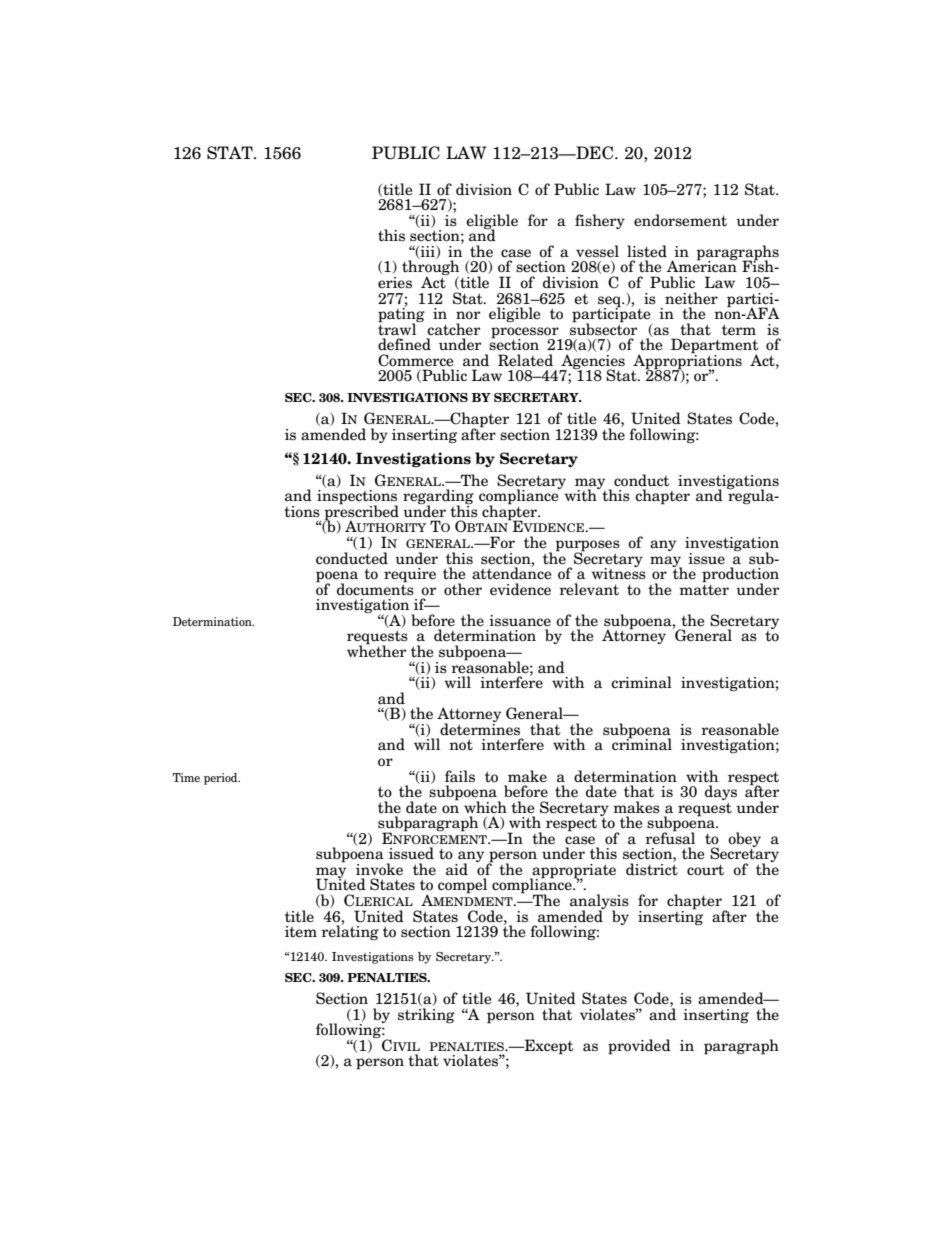 This screenshot has height=1233, width=952. I want to click on matter, so click(704, 589).
